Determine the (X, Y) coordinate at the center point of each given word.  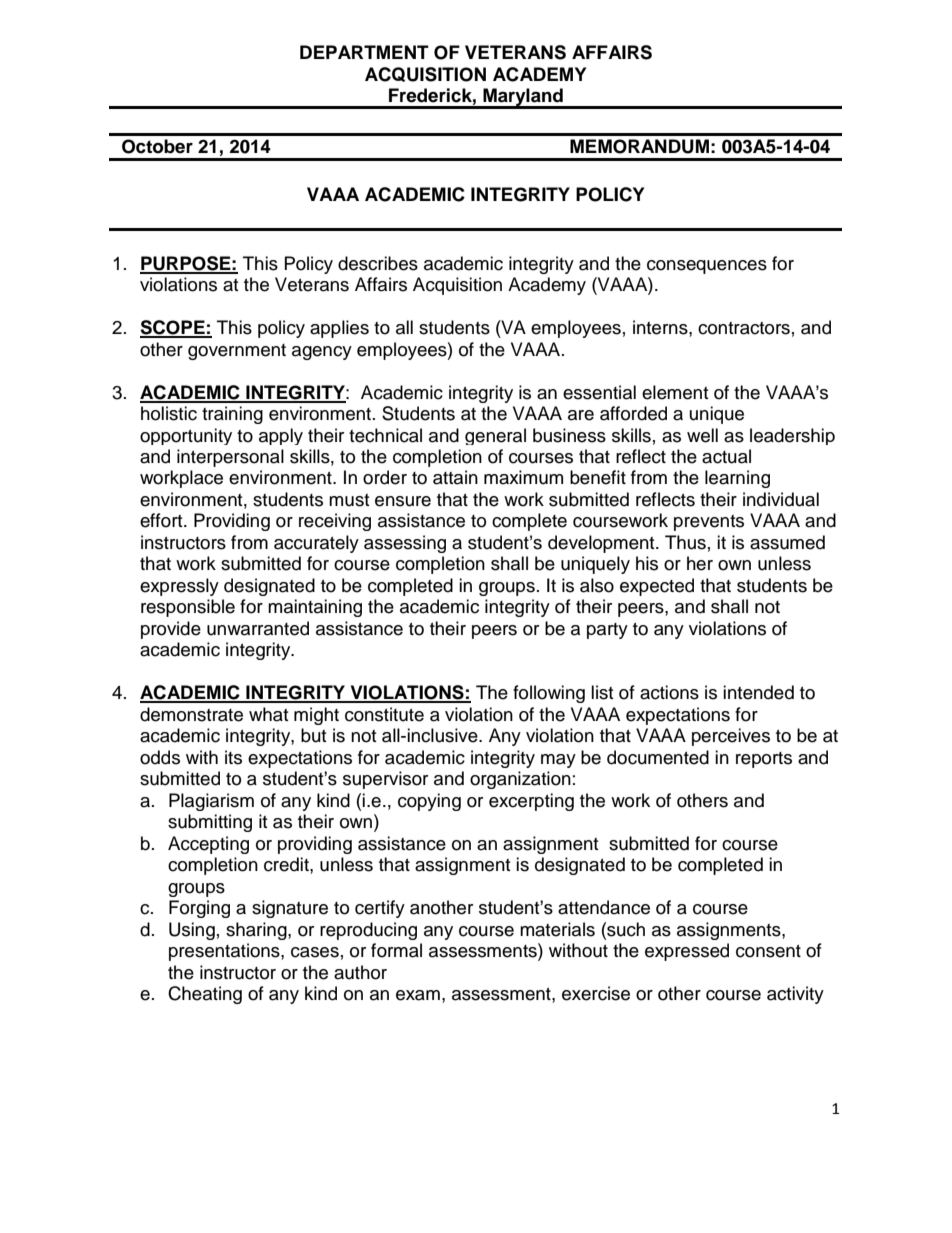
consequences (707, 267)
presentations (225, 952)
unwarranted (258, 628)
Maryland (523, 98)
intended (758, 692)
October (157, 146)
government (237, 352)
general (495, 436)
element (675, 392)
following (549, 694)
